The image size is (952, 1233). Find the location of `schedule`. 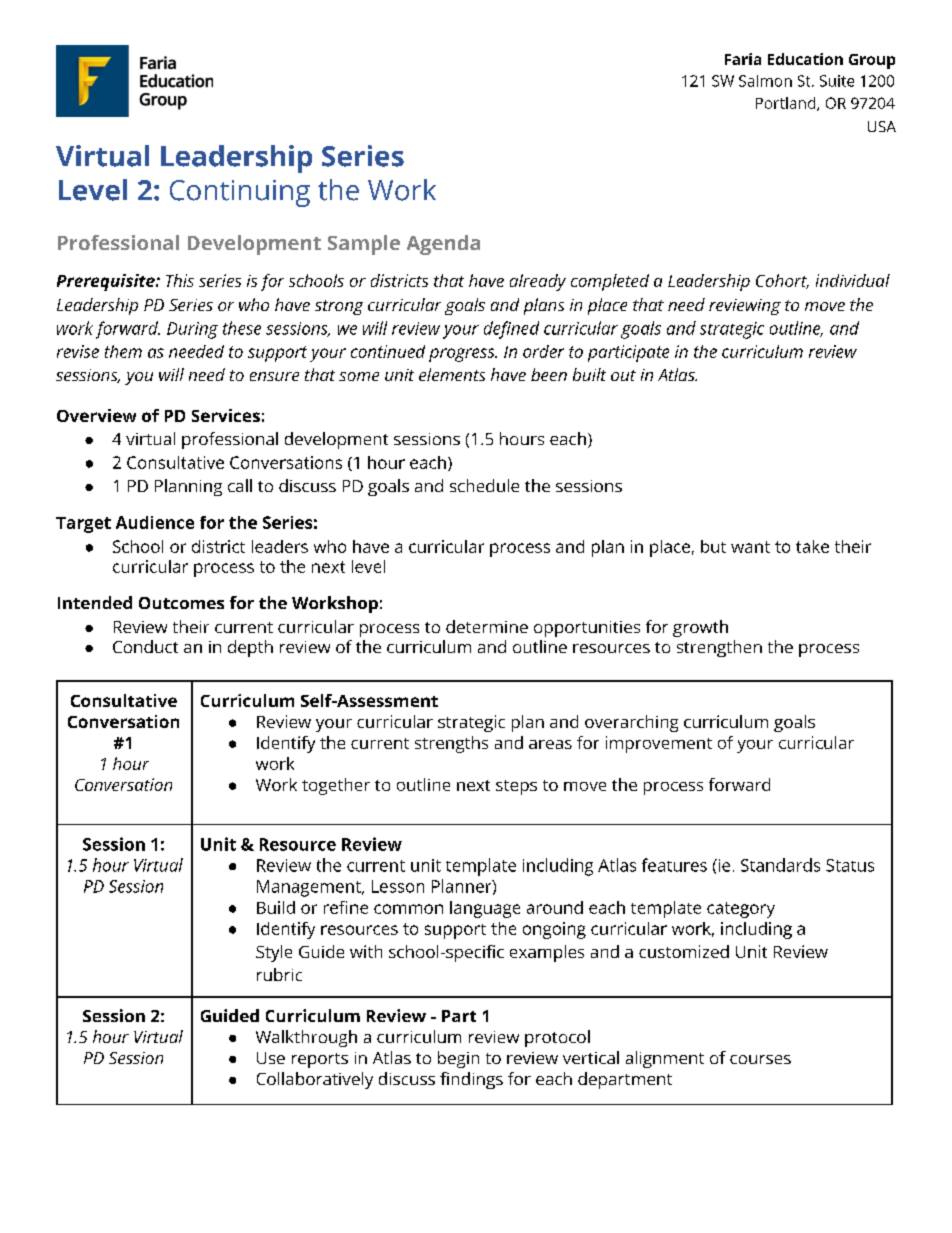

schedule is located at coordinates (484, 485).
